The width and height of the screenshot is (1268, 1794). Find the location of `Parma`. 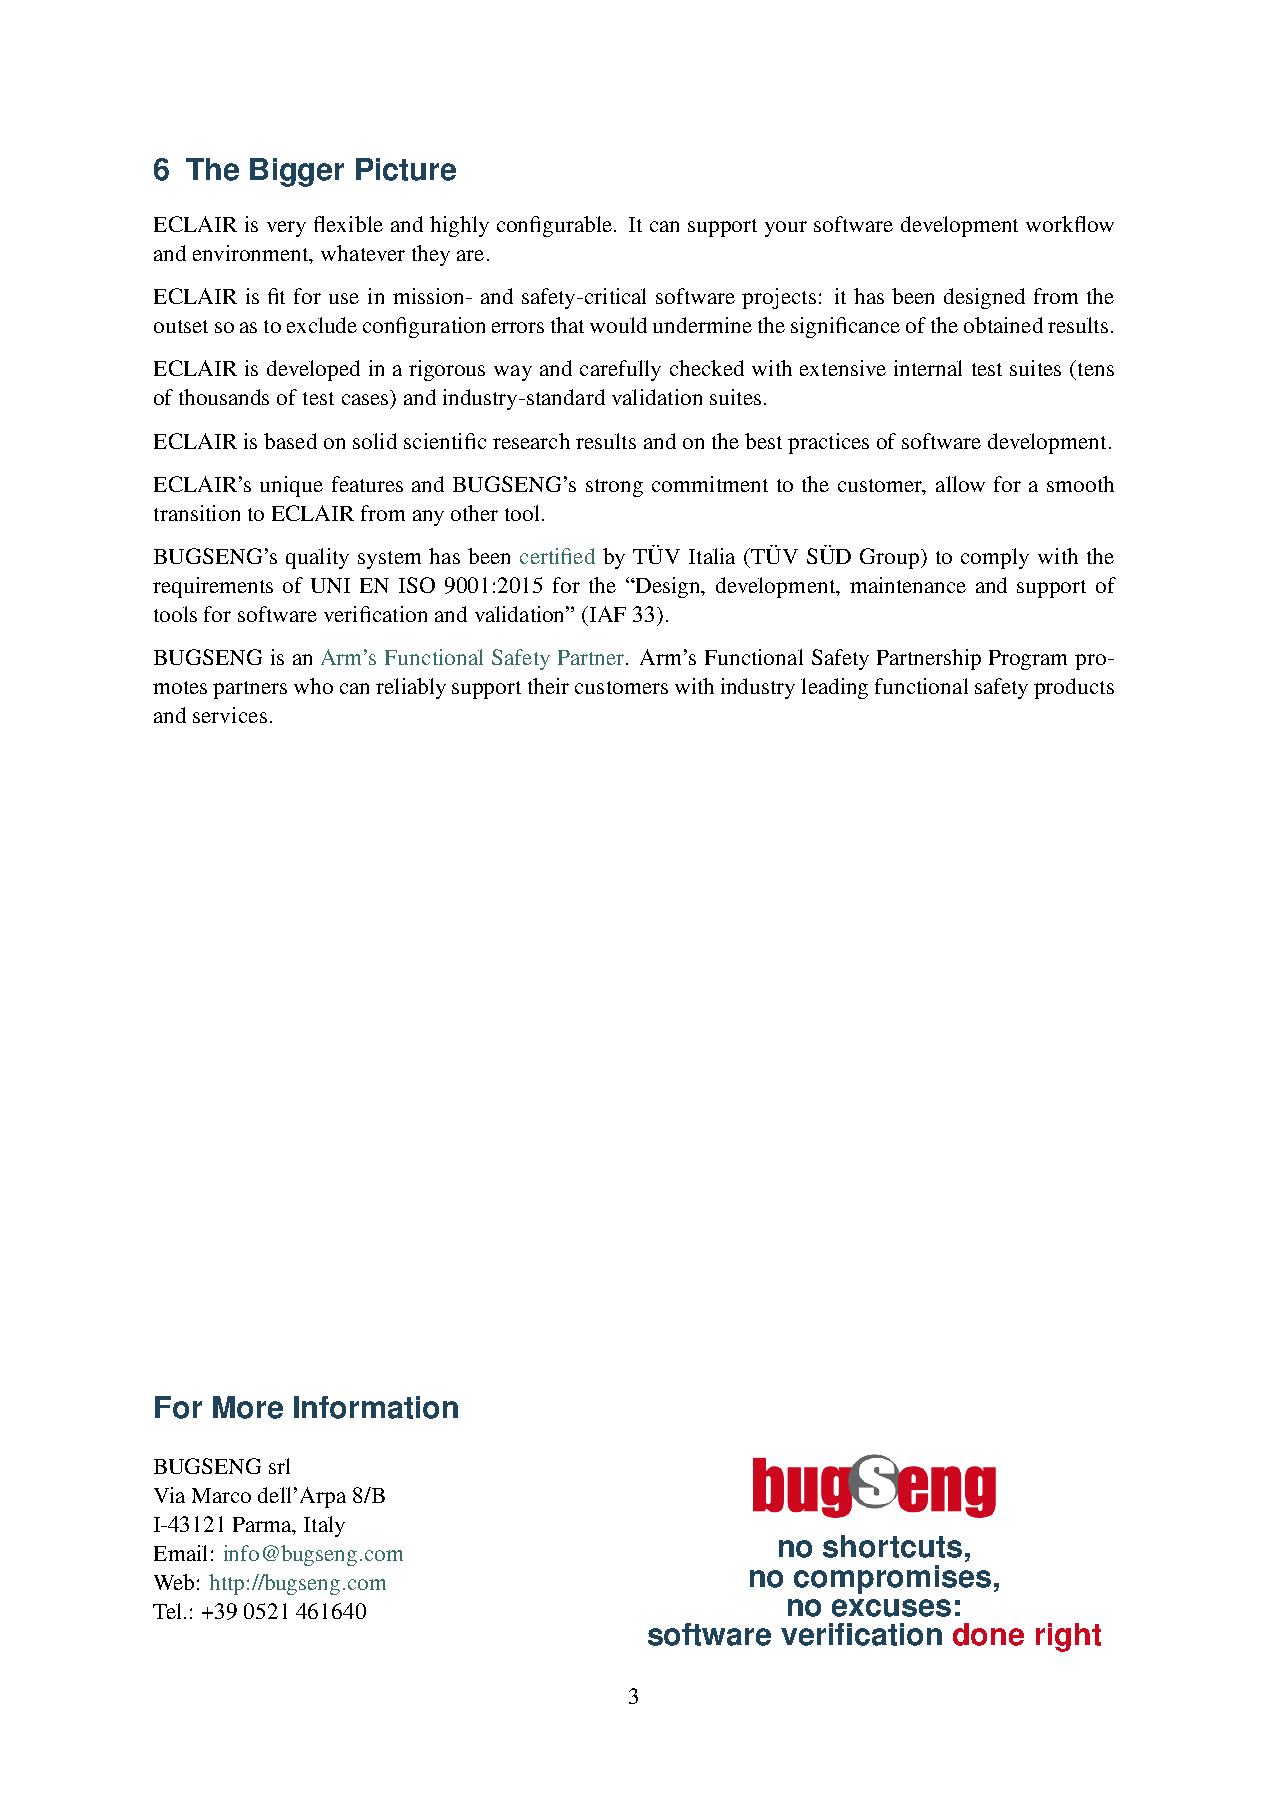

Parma is located at coordinates (263, 1526).
